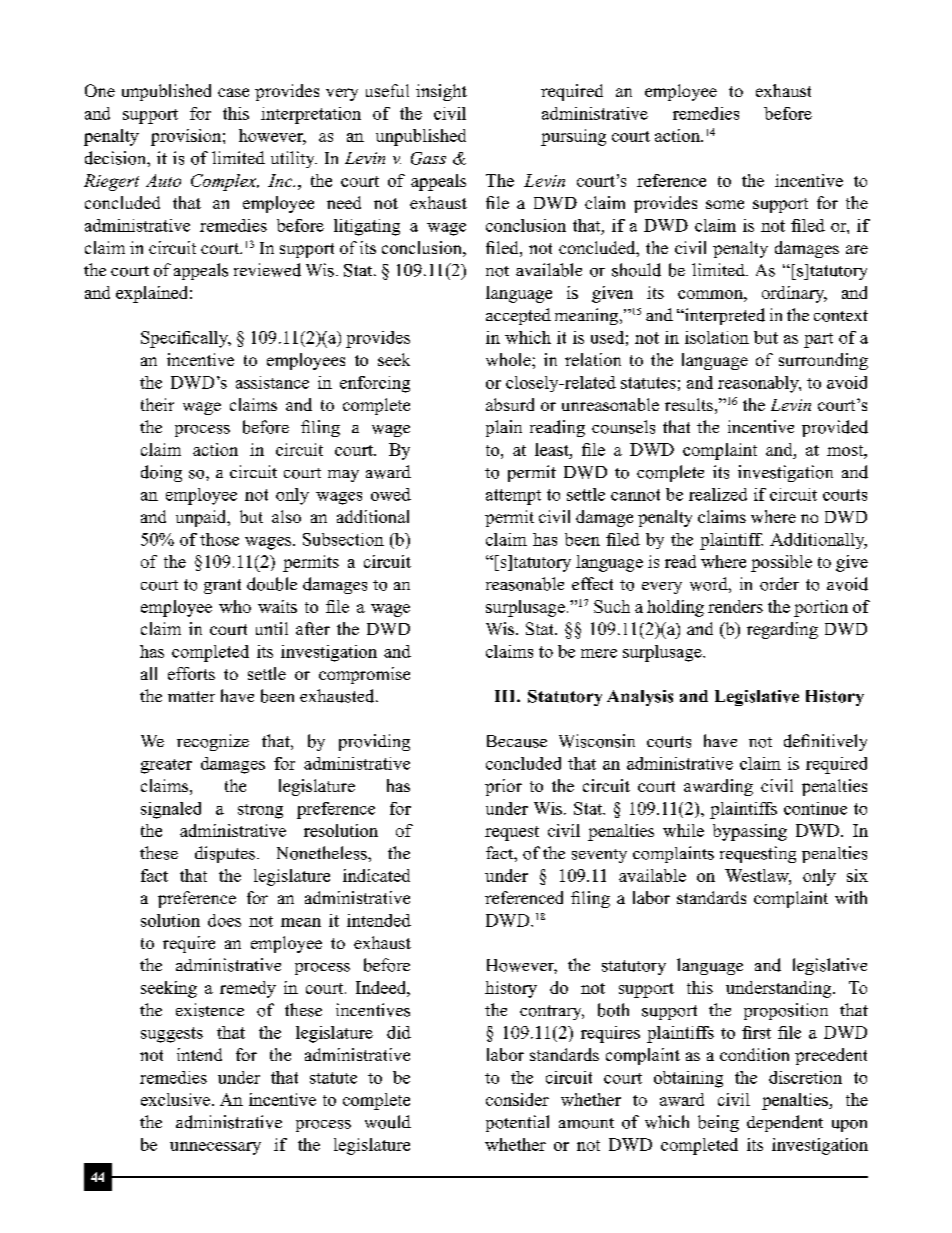 The height and width of the page is (1233, 952). Describe the element at coordinates (272, 628) in the page. I see `until` at that location.
